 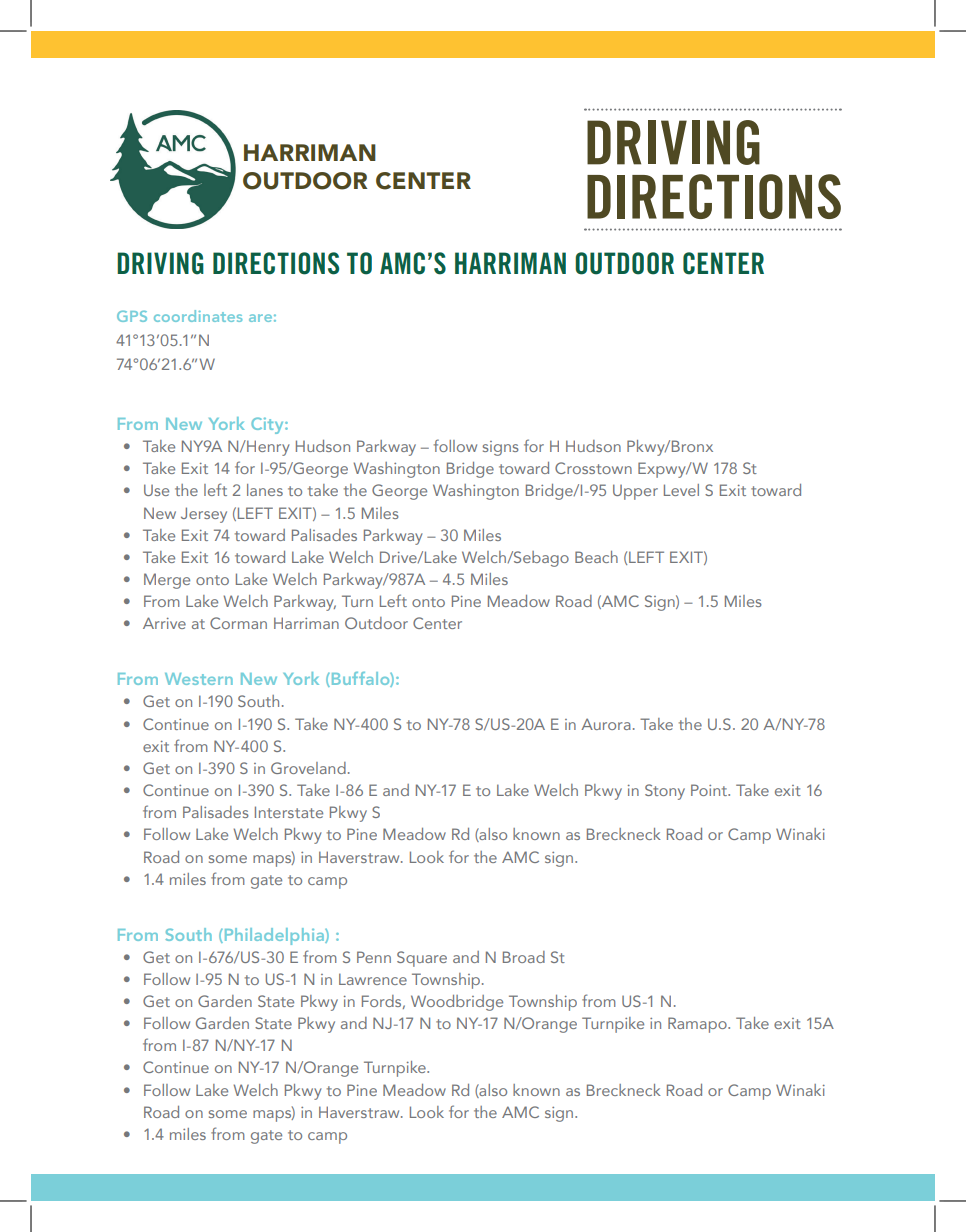 What do you see at coordinates (199, 679) in the screenshot?
I see `Western` at bounding box center [199, 679].
